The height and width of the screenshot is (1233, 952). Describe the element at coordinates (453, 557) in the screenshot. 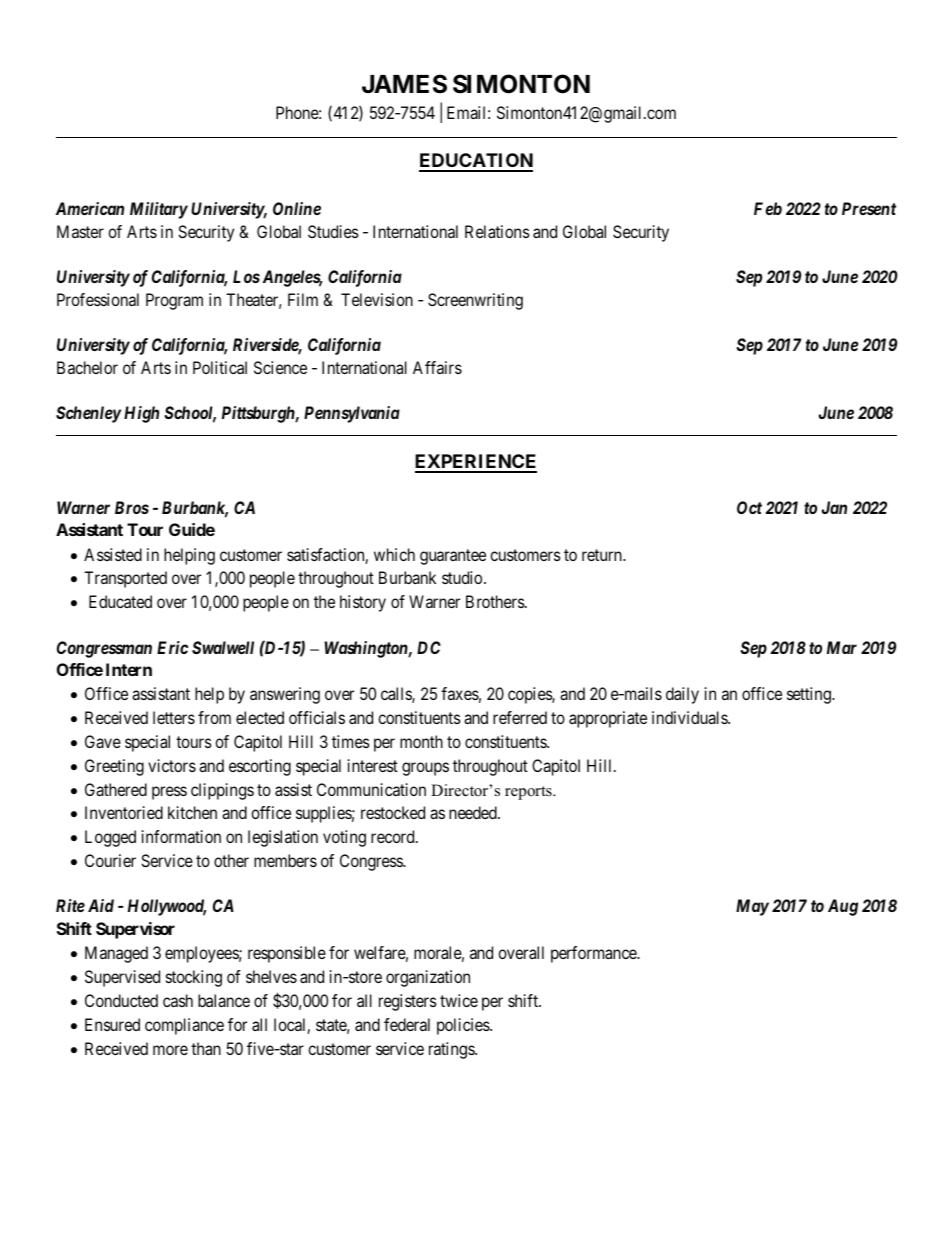

I see `guarantee` at that location.
